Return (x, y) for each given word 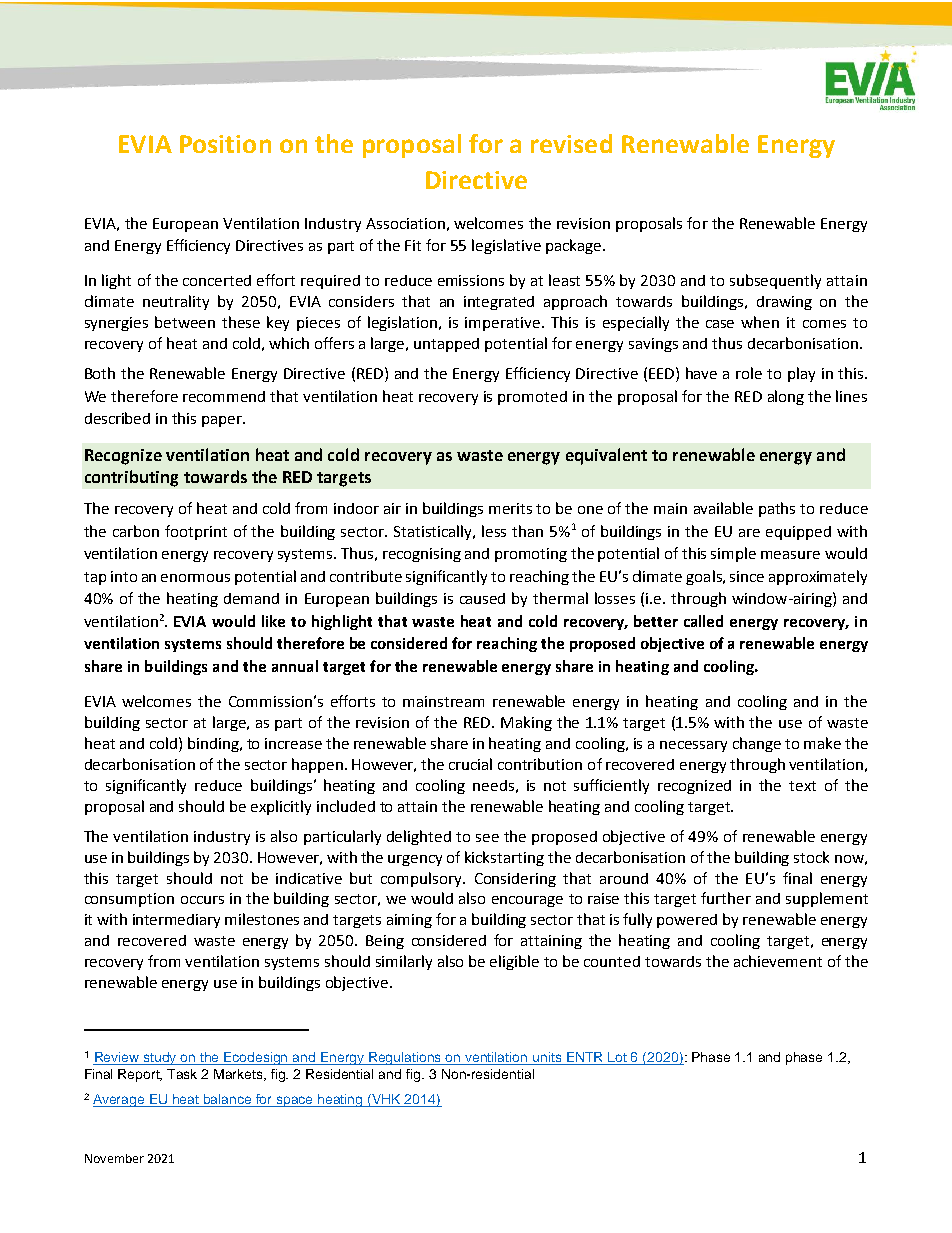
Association (405, 223)
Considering (515, 880)
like (273, 621)
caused (482, 598)
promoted (532, 398)
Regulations (405, 1058)
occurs (202, 900)
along (786, 397)
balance (228, 1100)
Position (225, 144)
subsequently (775, 281)
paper (223, 421)
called (703, 621)
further (726, 898)
